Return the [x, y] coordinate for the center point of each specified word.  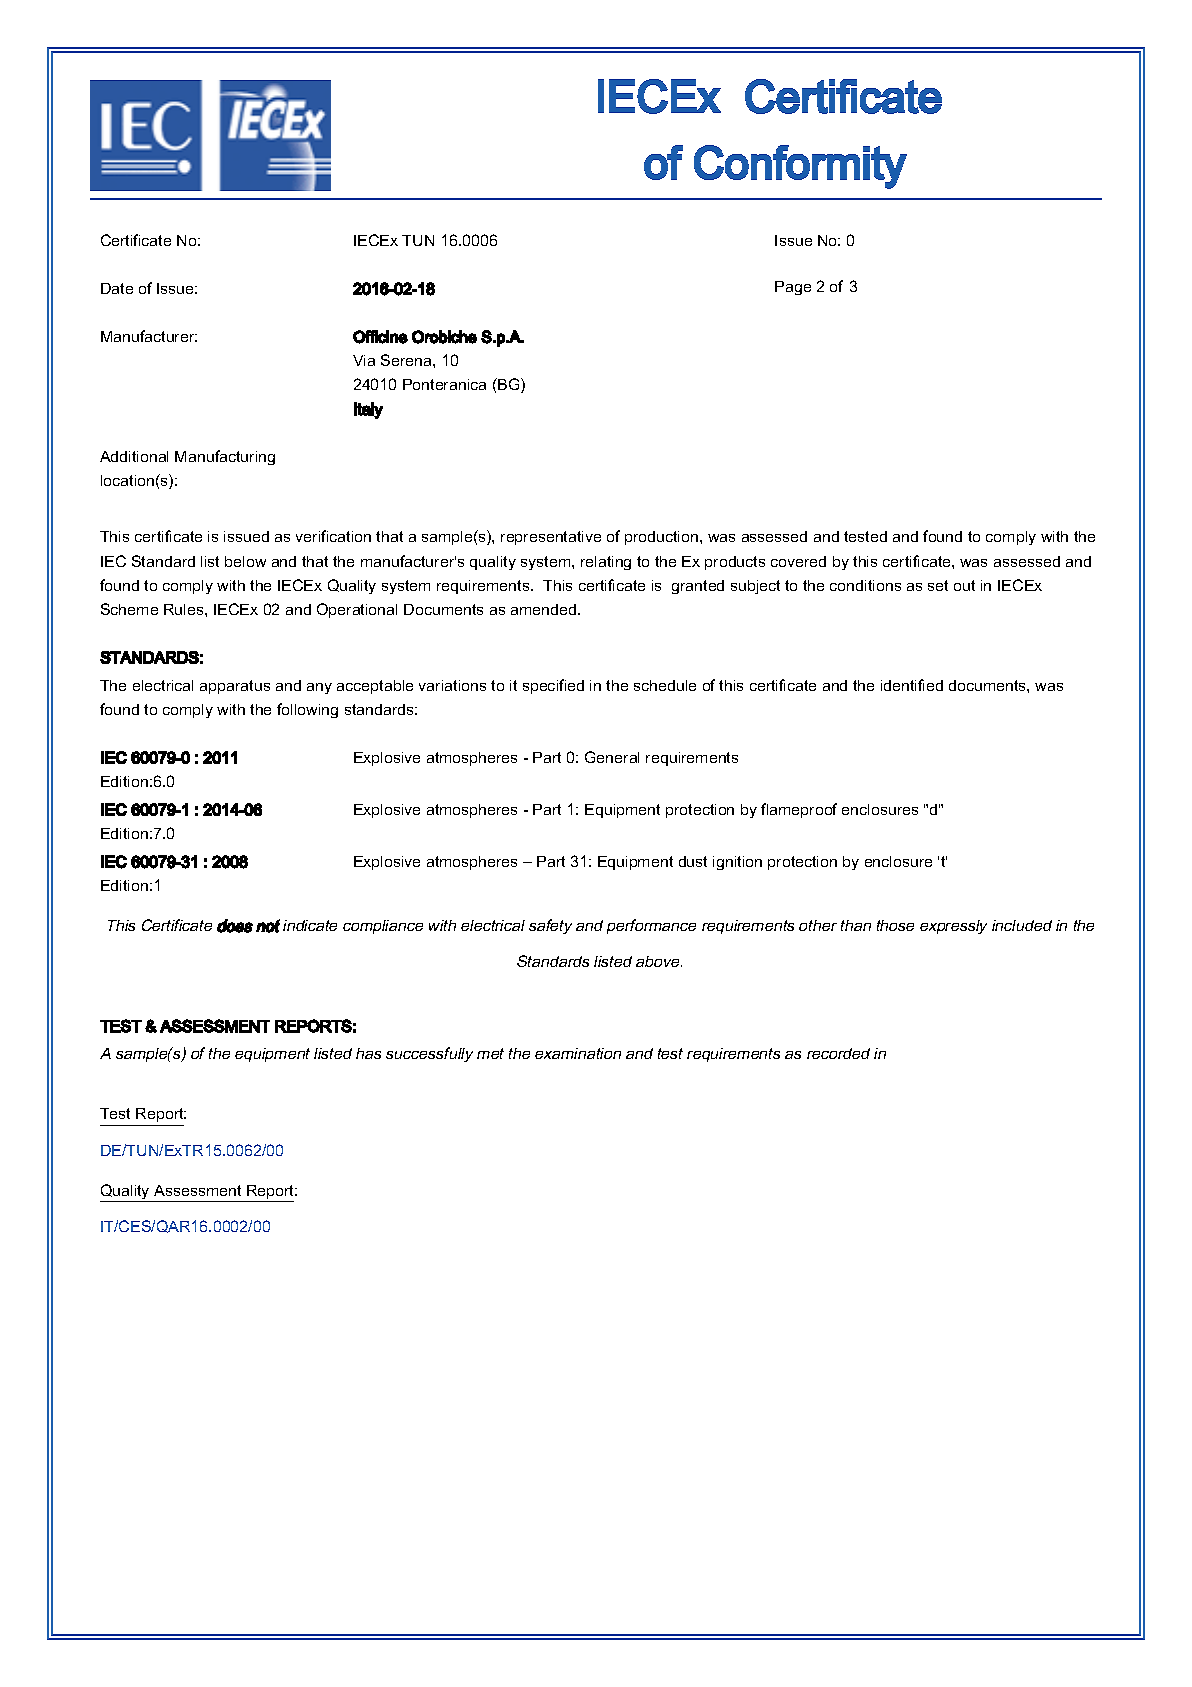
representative [551, 538]
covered [798, 561]
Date [117, 288]
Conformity [800, 167]
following [307, 710]
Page [793, 288]
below [245, 561]
